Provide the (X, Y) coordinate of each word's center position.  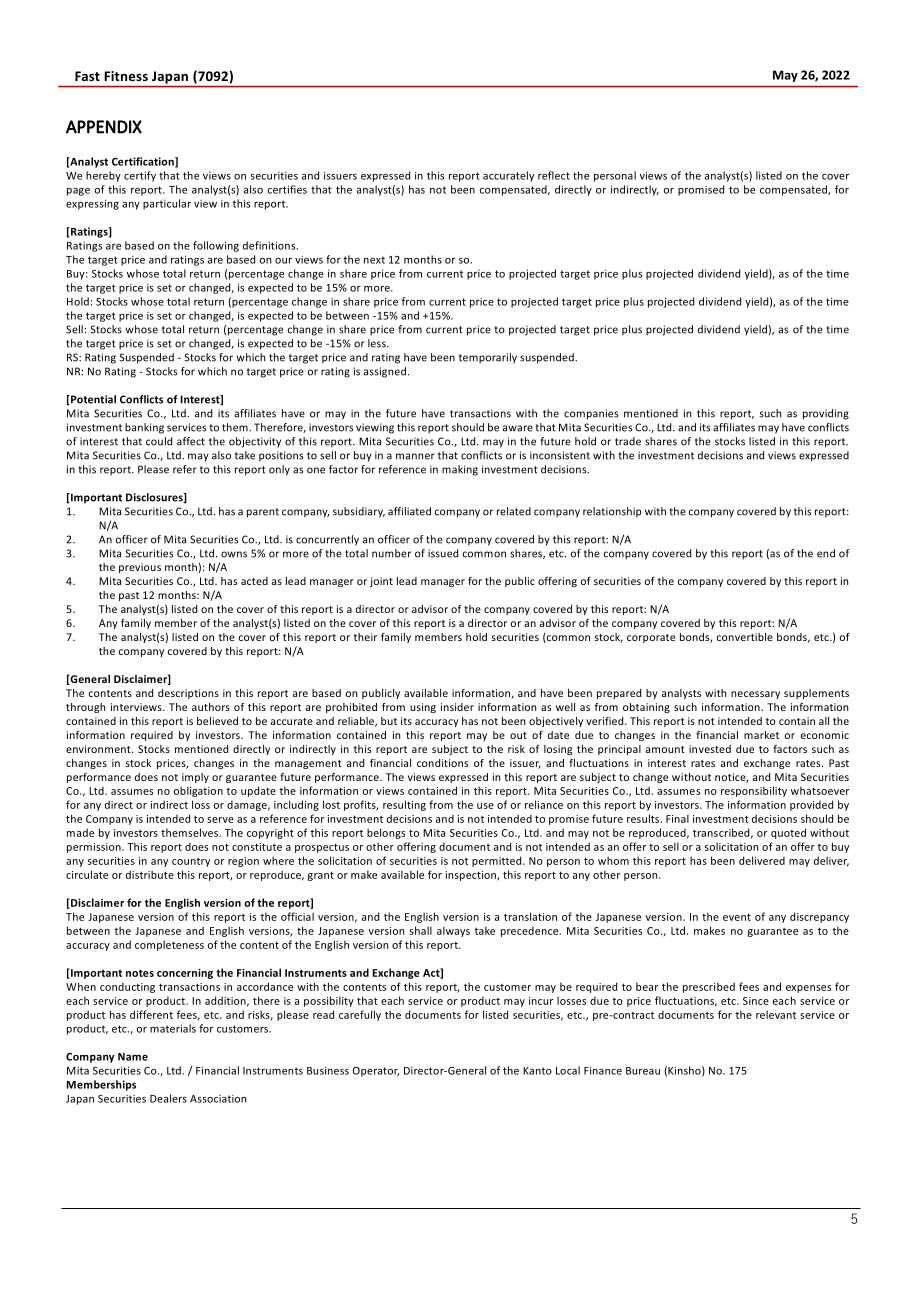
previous (140, 568)
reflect (554, 175)
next (374, 260)
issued (443, 553)
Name (133, 1057)
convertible (745, 637)
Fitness (126, 76)
